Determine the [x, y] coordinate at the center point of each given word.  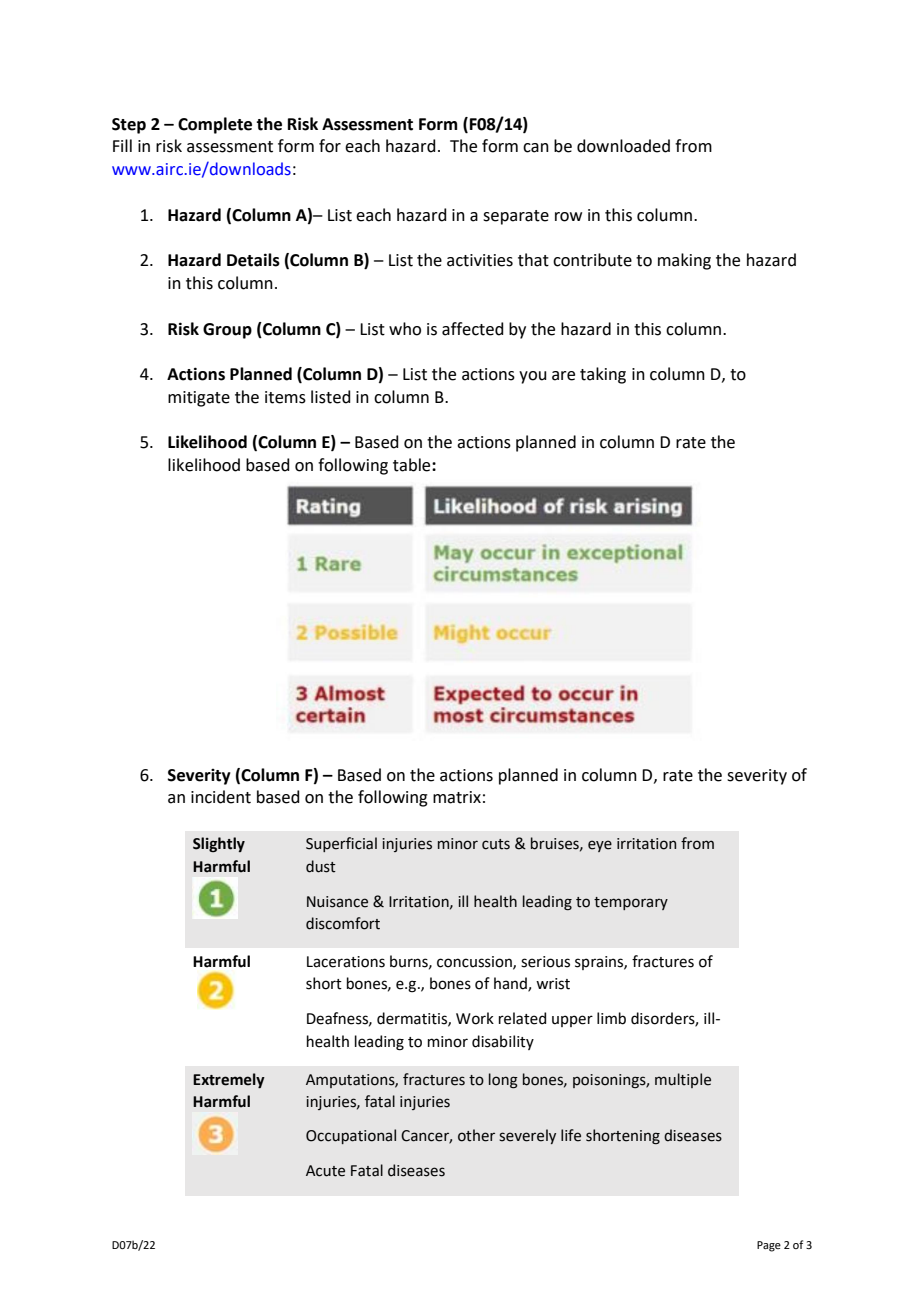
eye [600, 846]
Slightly [219, 844]
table [413, 465]
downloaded [623, 146]
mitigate [199, 399]
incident [221, 797]
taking [603, 375]
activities [480, 260]
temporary [631, 903]
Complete [215, 125]
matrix [457, 797]
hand [511, 984]
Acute [325, 1171]
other [476, 1135]
